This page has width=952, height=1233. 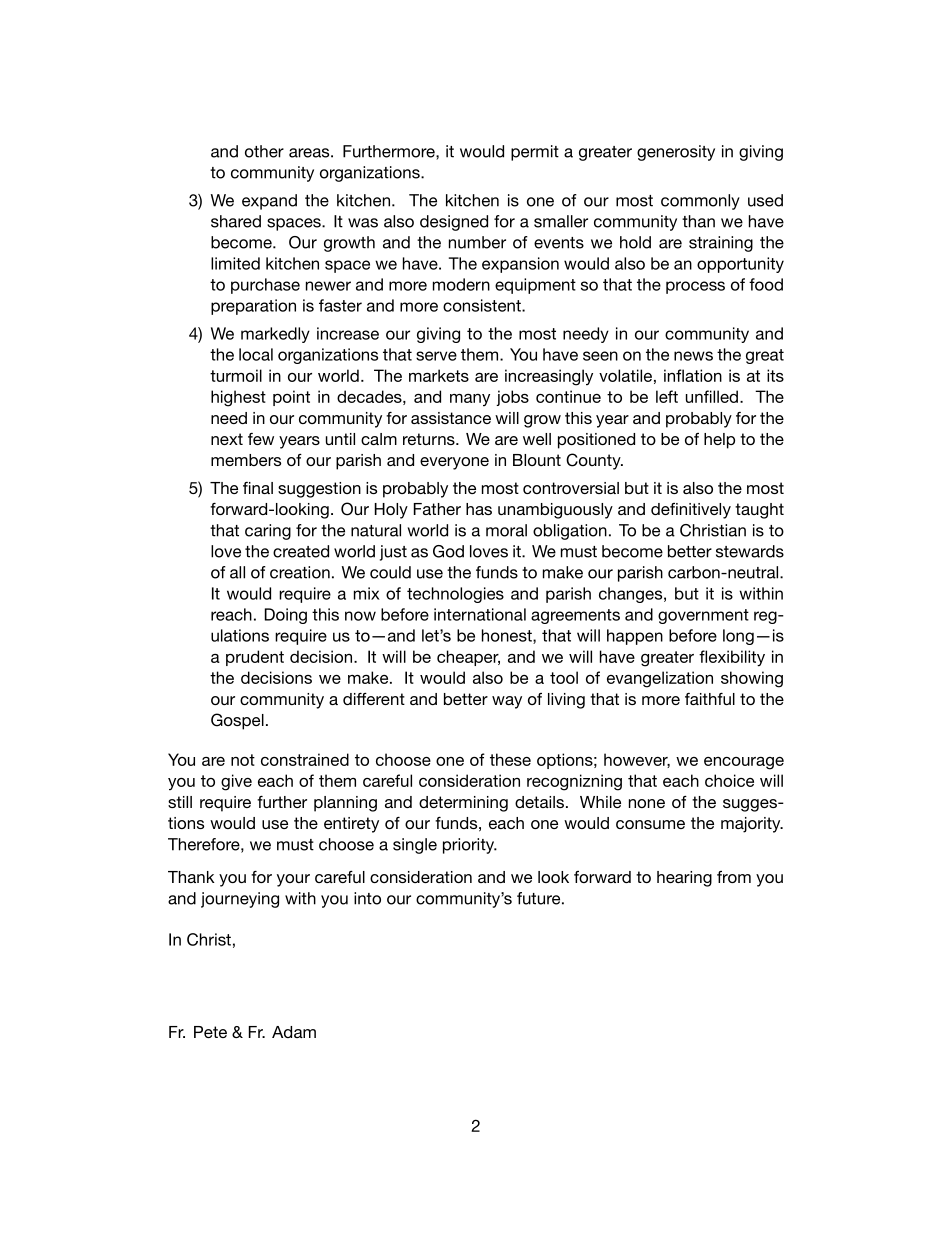 I want to click on expand, so click(x=269, y=202).
